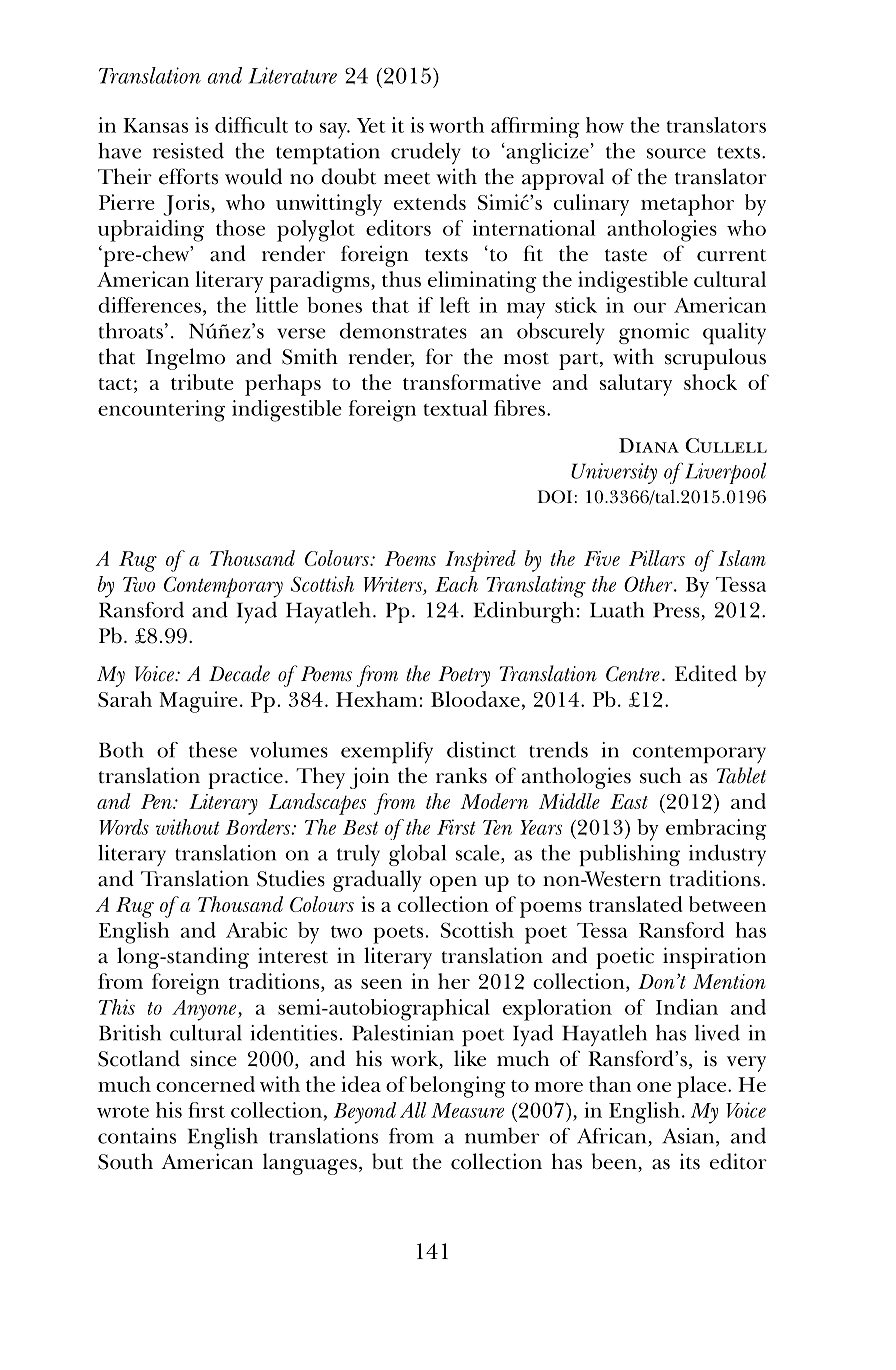  I want to click on Each, so click(456, 584).
